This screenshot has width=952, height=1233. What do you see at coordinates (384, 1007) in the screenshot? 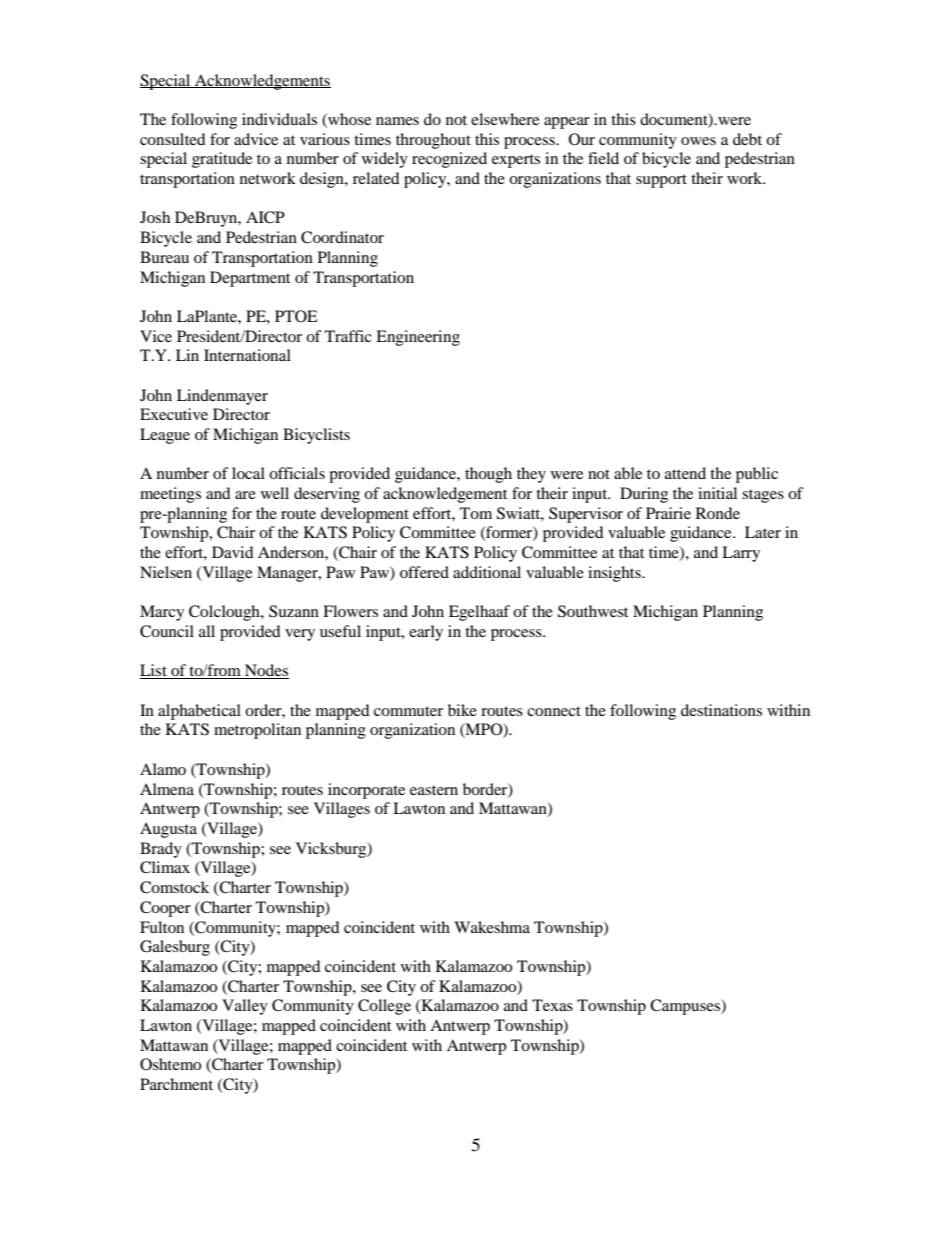
I see `College` at bounding box center [384, 1007].
